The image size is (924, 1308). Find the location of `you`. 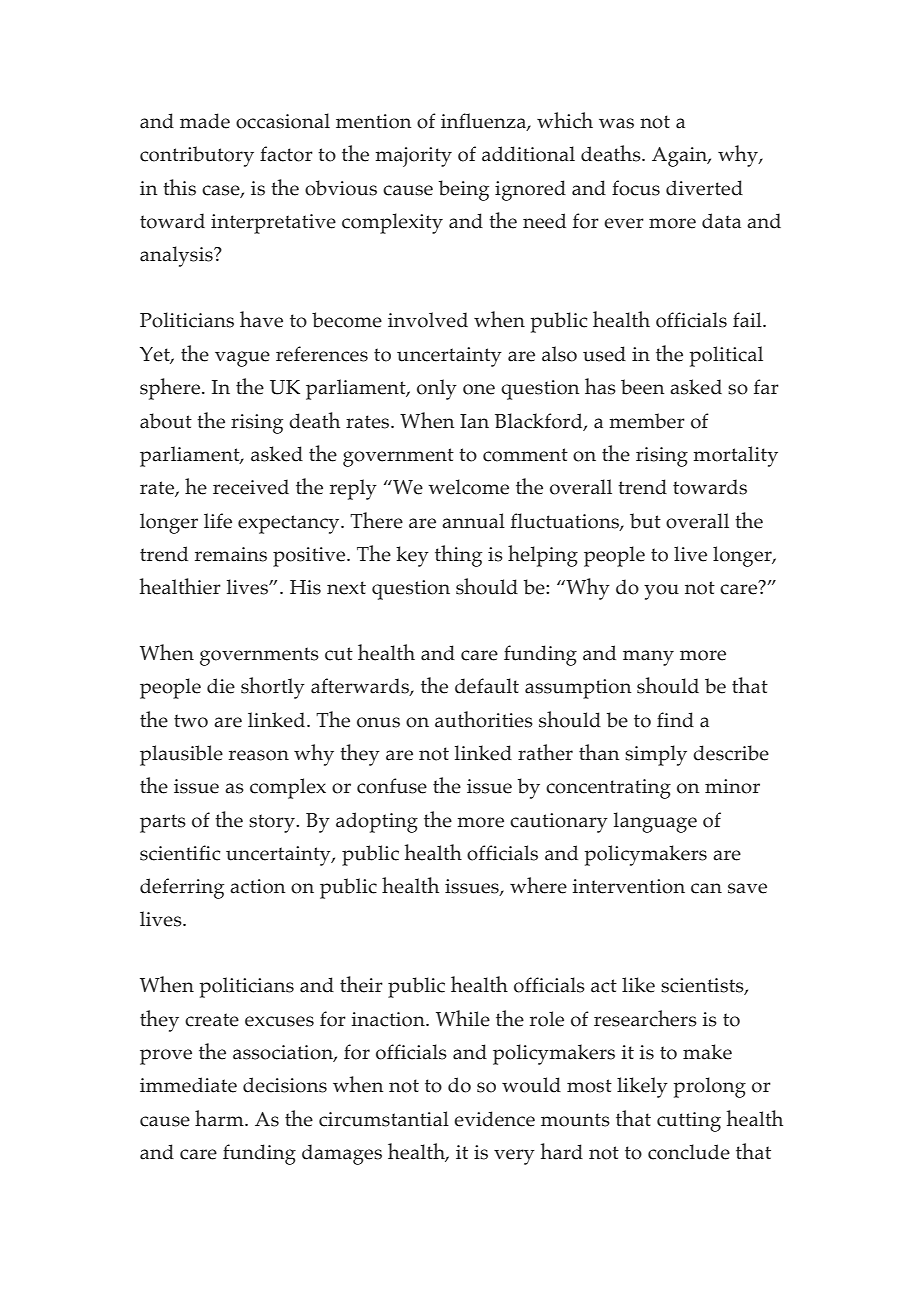

you is located at coordinates (661, 592).
